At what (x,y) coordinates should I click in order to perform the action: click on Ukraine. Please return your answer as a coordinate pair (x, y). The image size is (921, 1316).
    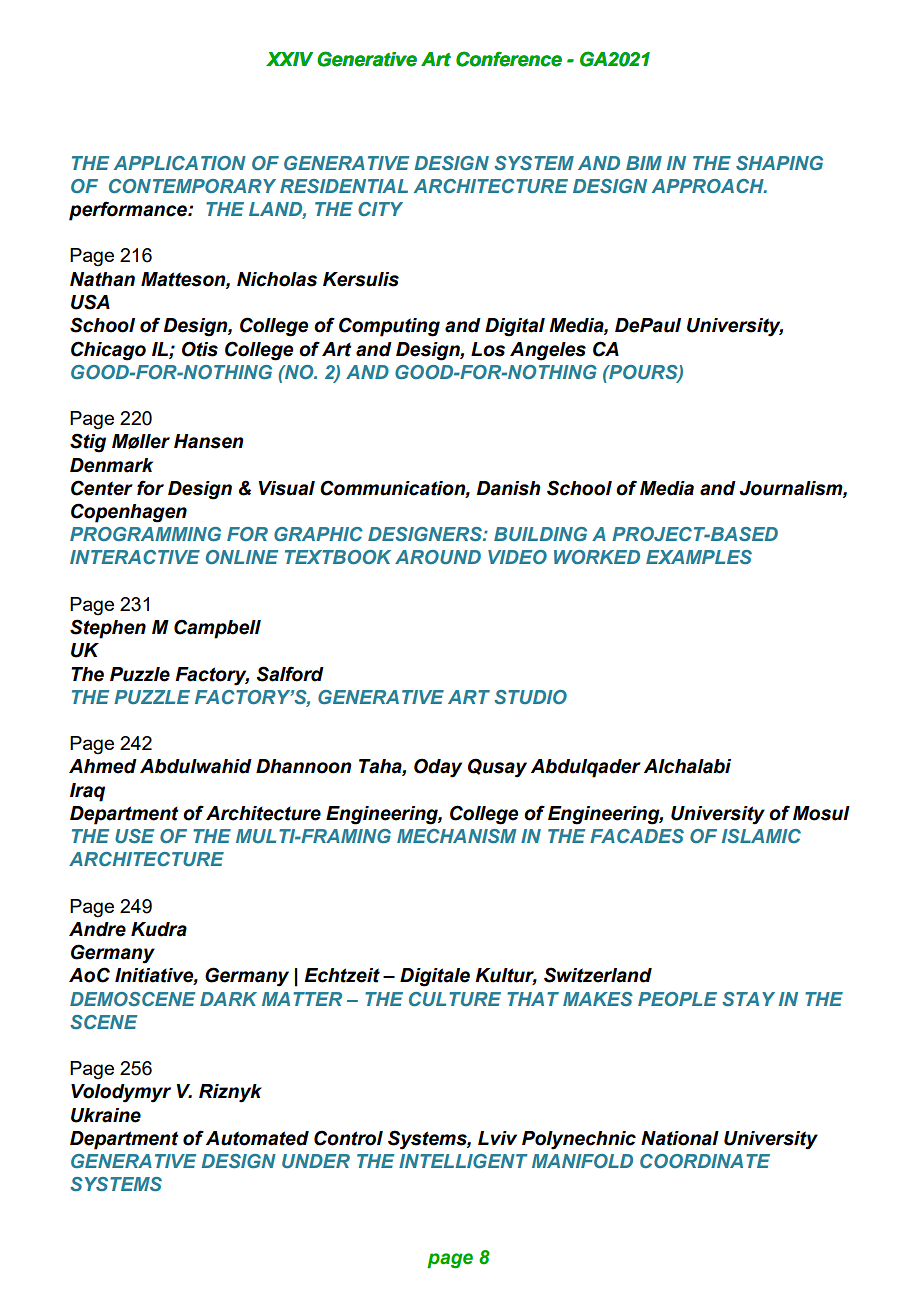
    Looking at the image, I should click on (106, 1115).
